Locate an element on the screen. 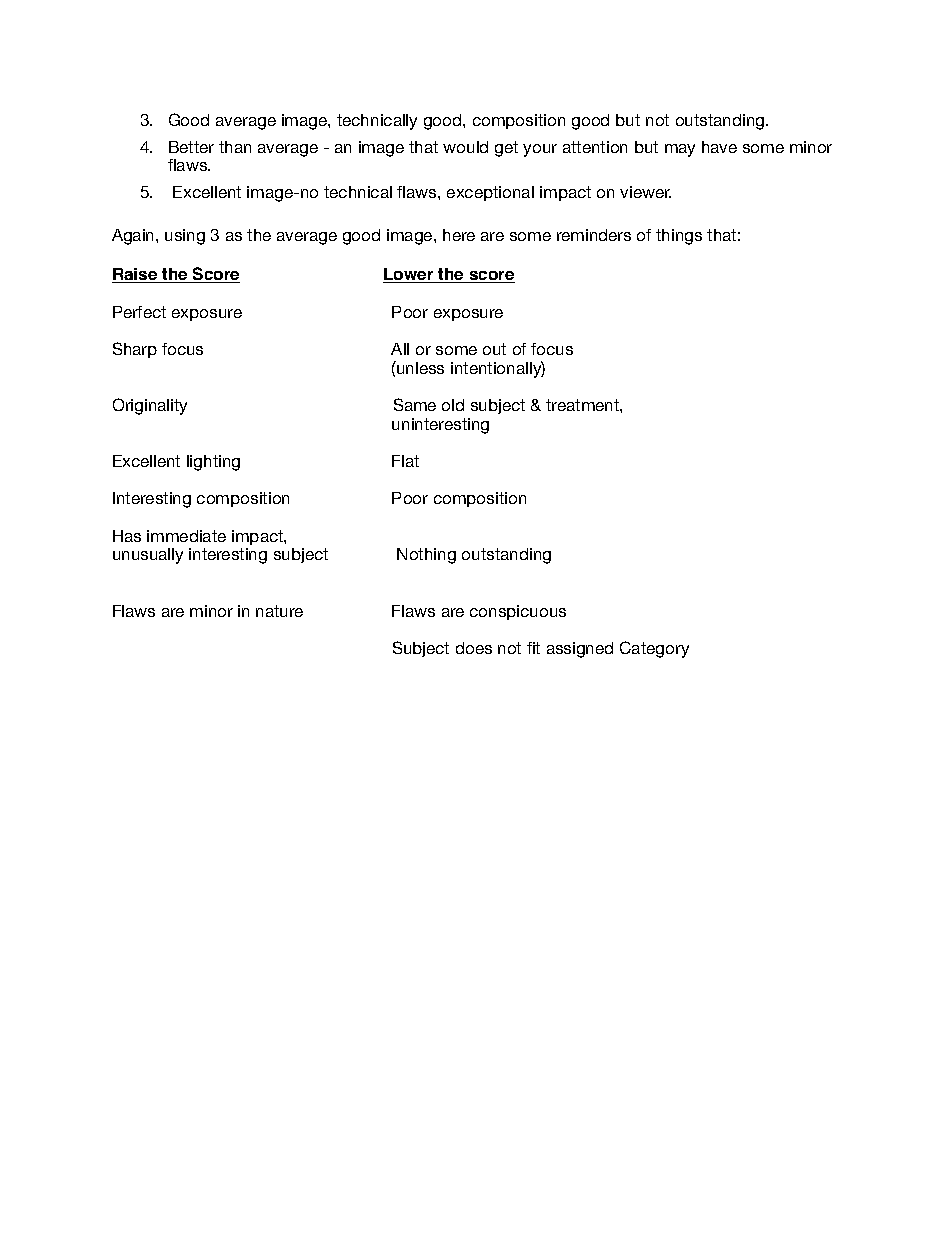 This screenshot has width=952, height=1233. Better is located at coordinates (191, 147).
